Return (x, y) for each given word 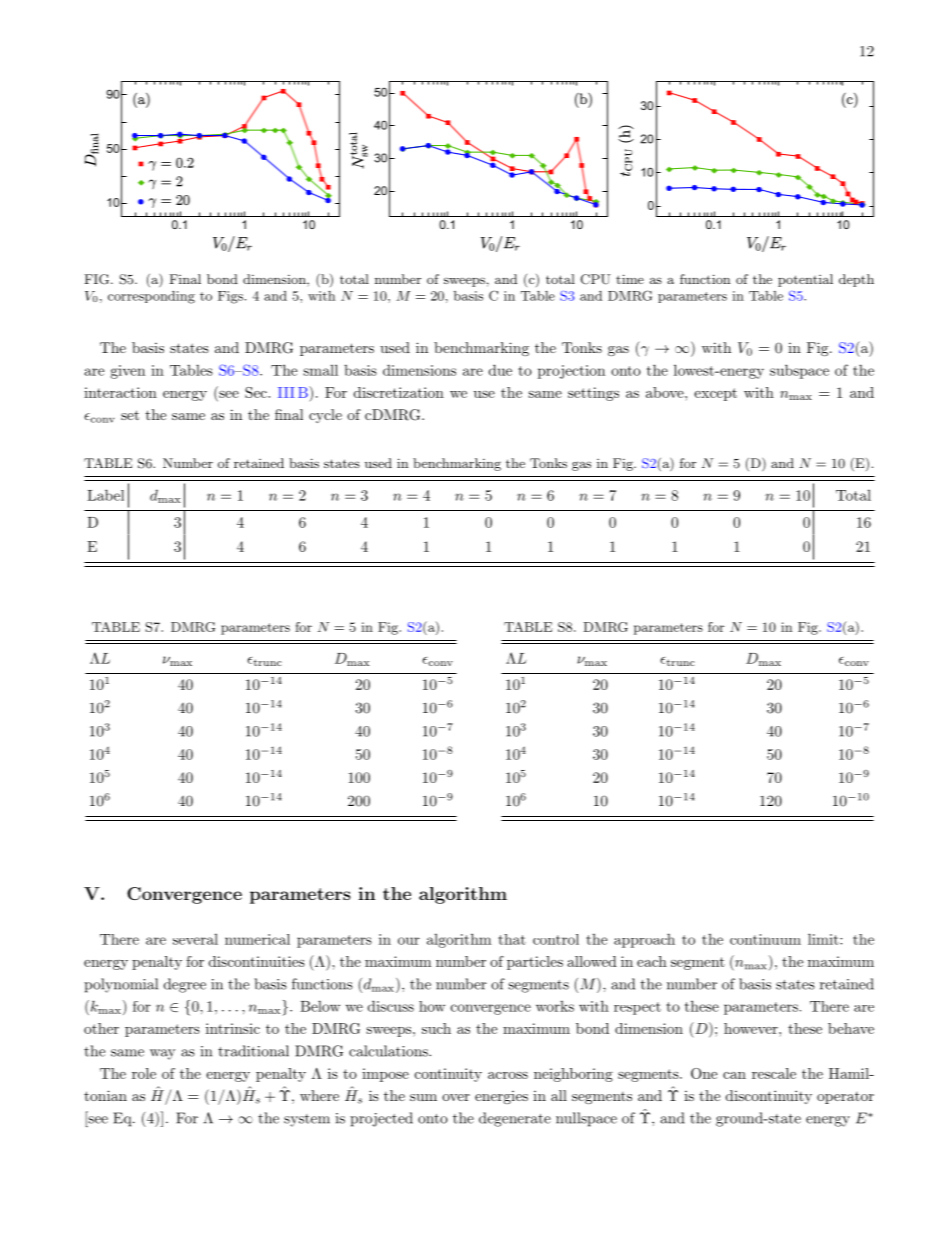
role (144, 1073)
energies (501, 1097)
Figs (230, 297)
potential (805, 280)
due (500, 370)
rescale (774, 1073)
